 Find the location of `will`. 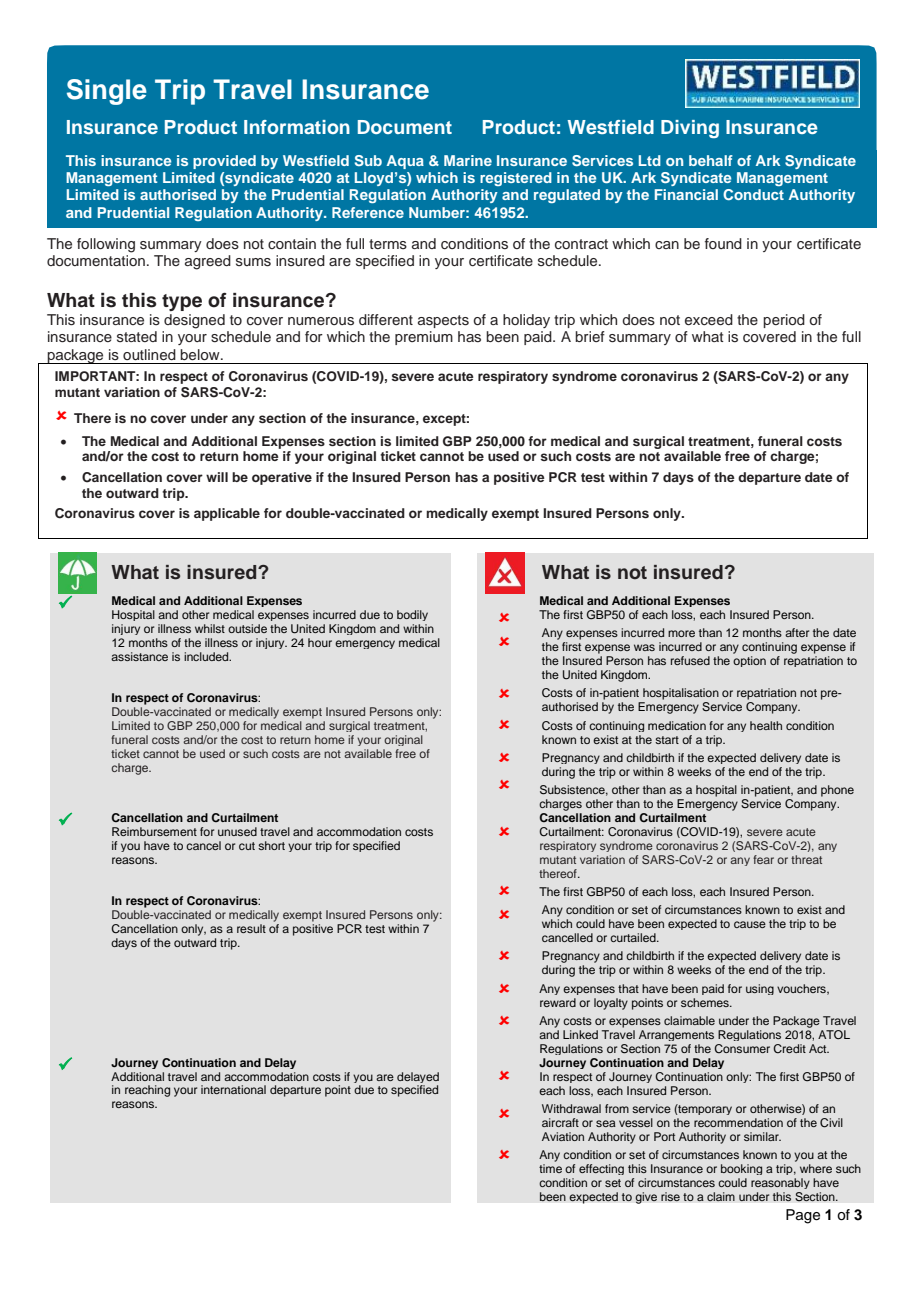

will is located at coordinates (217, 477).
